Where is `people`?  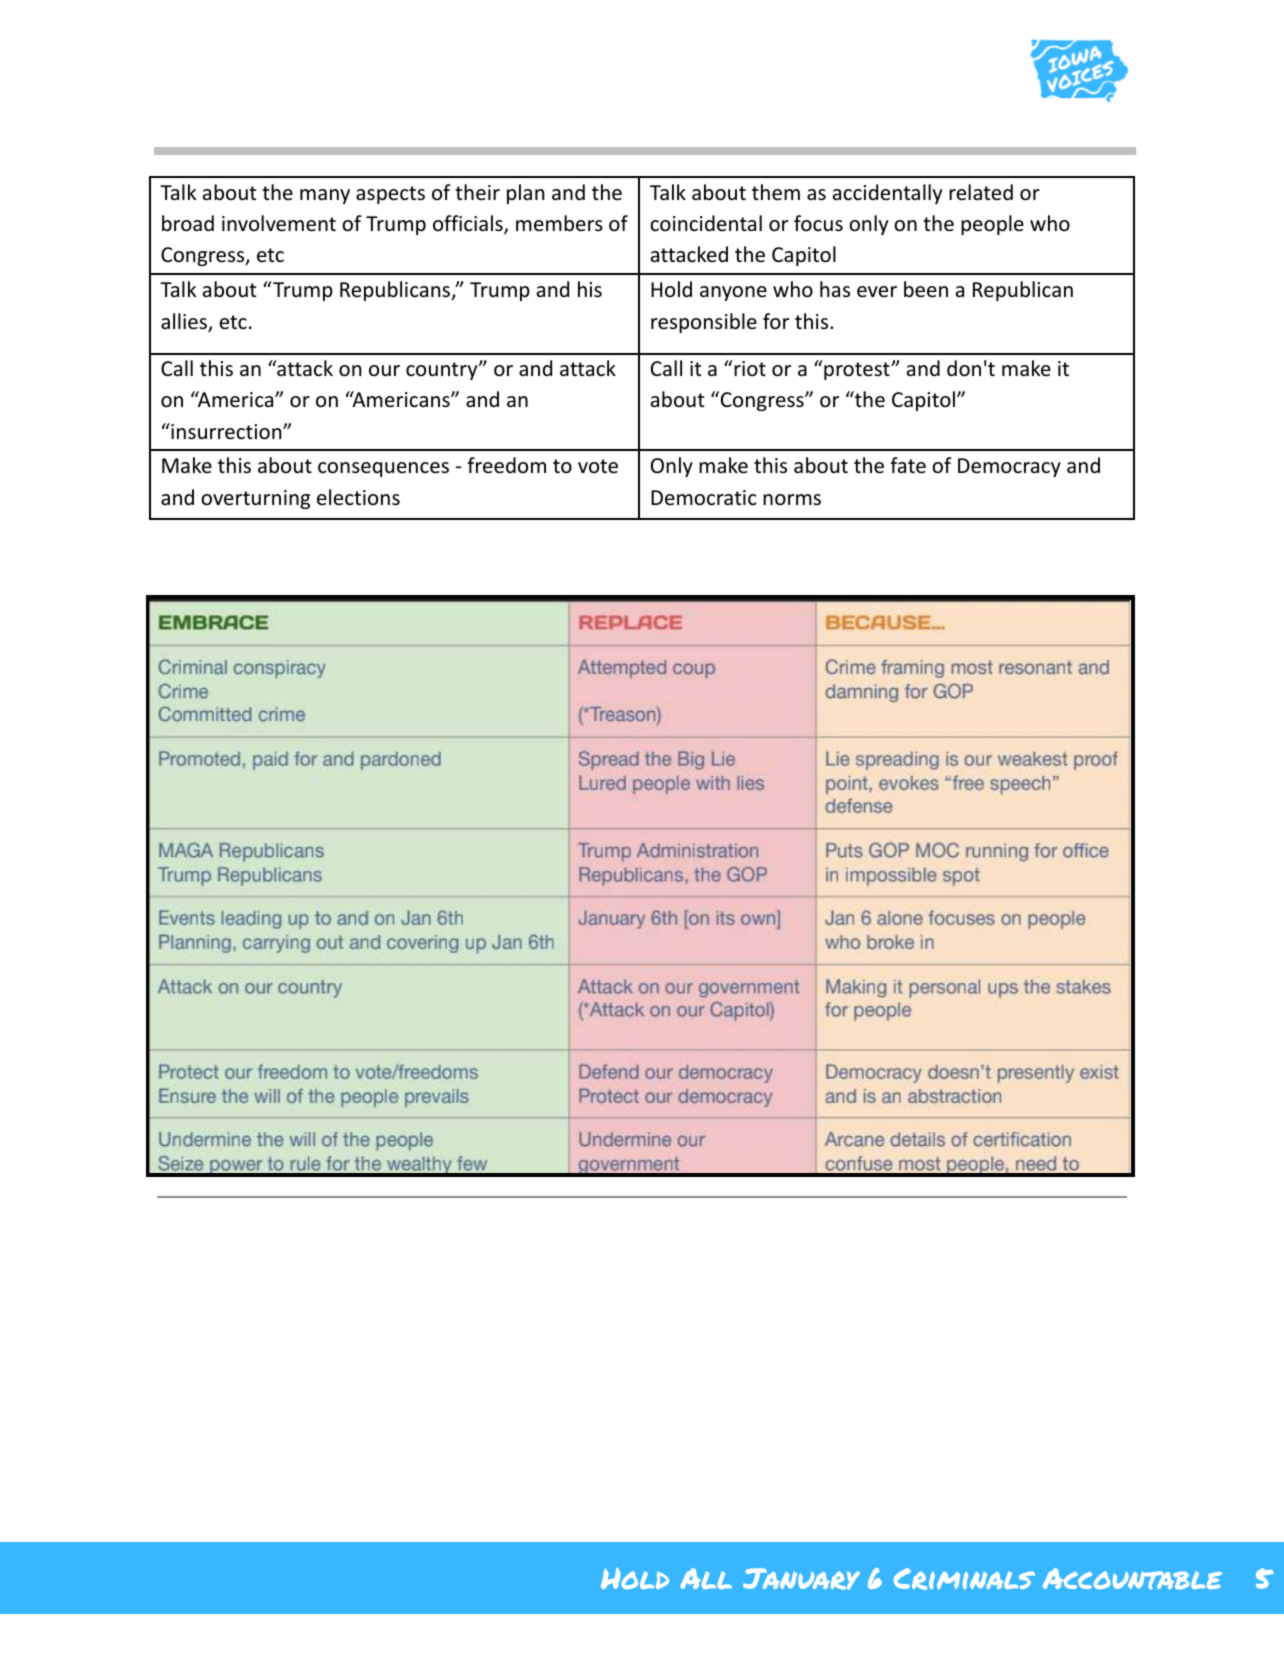 people is located at coordinates (992, 225).
